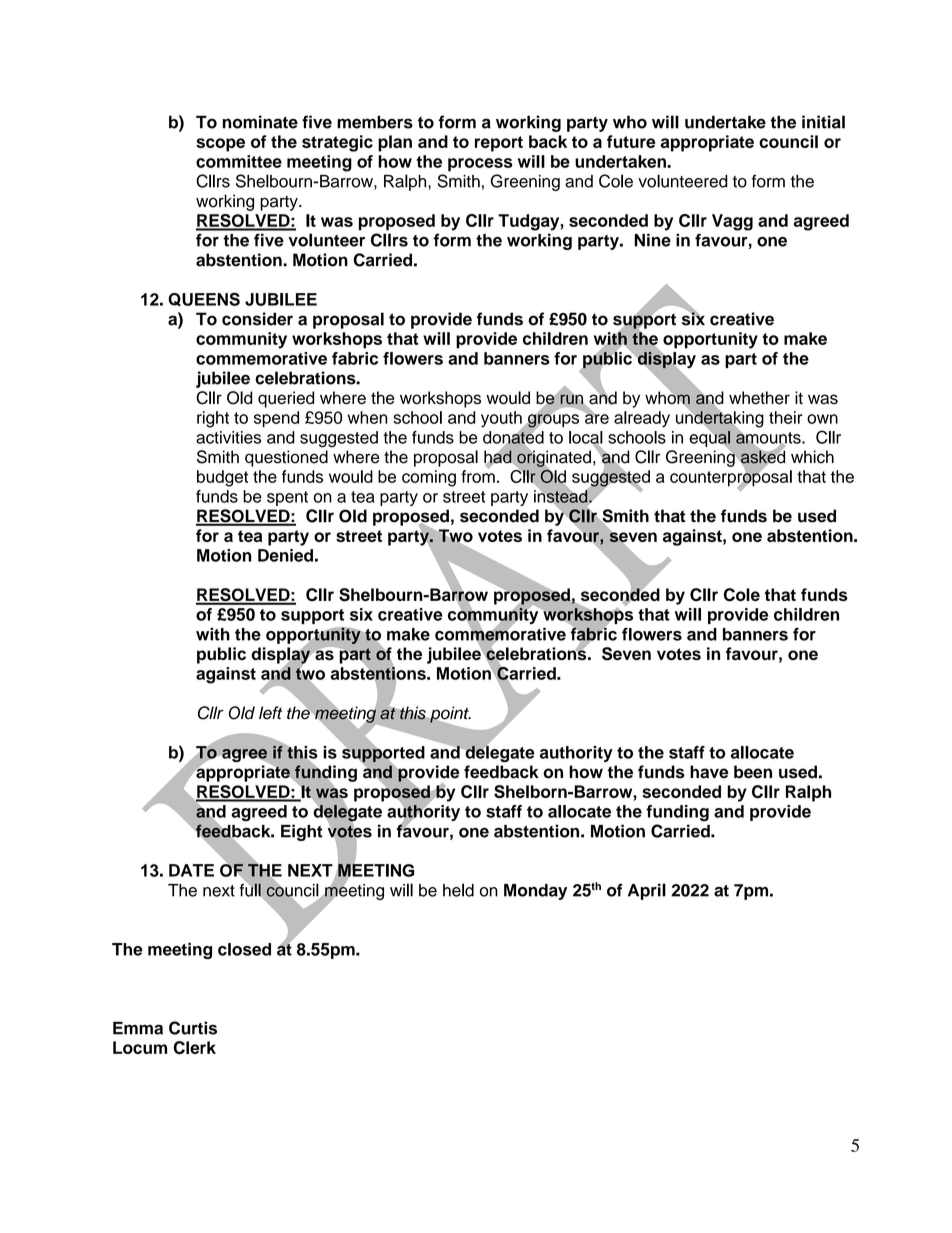  What do you see at coordinates (753, 772) in the screenshot?
I see `been` at bounding box center [753, 772].
